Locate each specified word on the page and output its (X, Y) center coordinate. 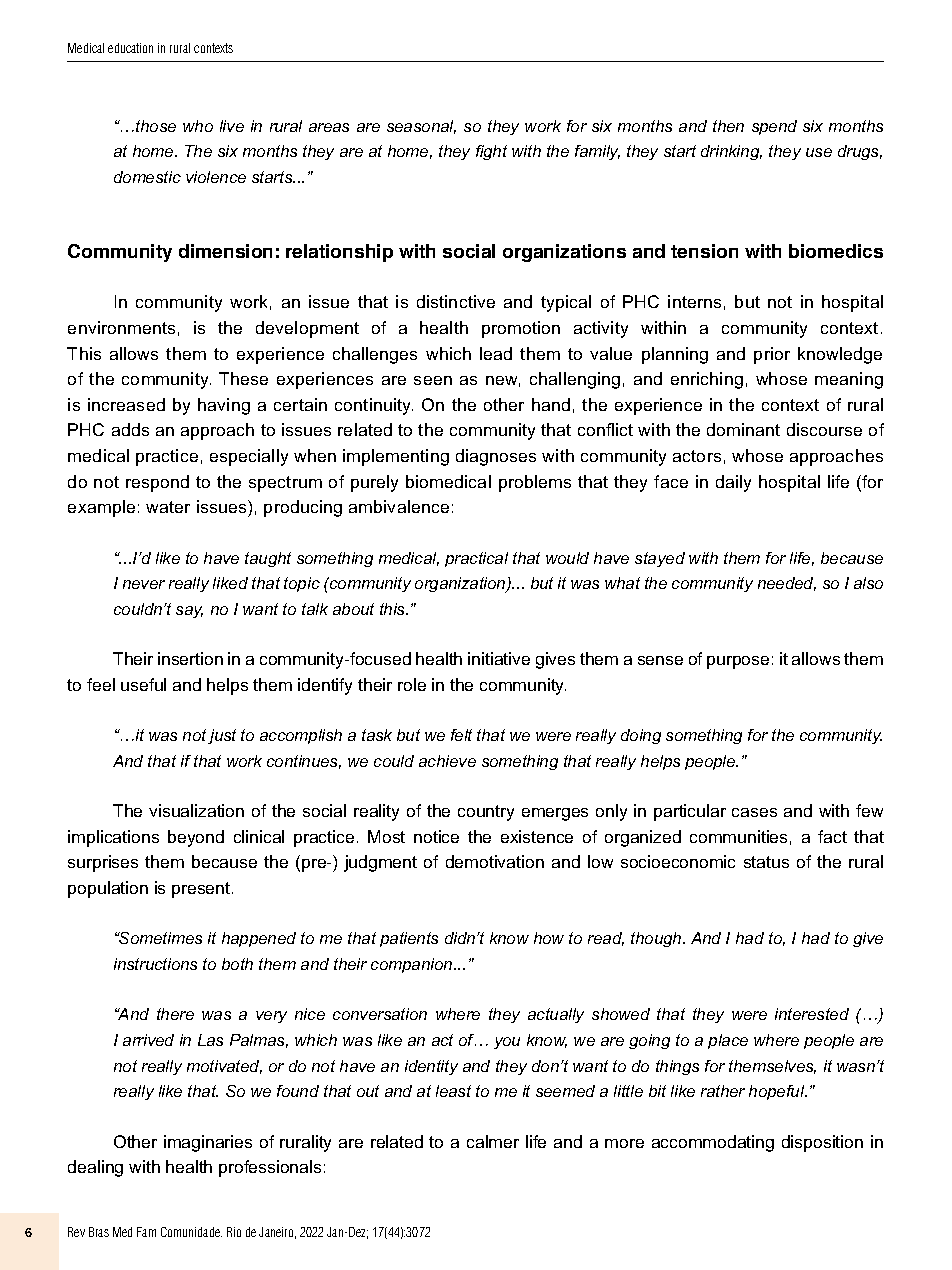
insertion (190, 658)
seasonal (421, 127)
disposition (822, 1143)
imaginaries (208, 1143)
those (156, 126)
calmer (493, 1141)
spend (774, 127)
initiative (499, 658)
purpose (738, 662)
